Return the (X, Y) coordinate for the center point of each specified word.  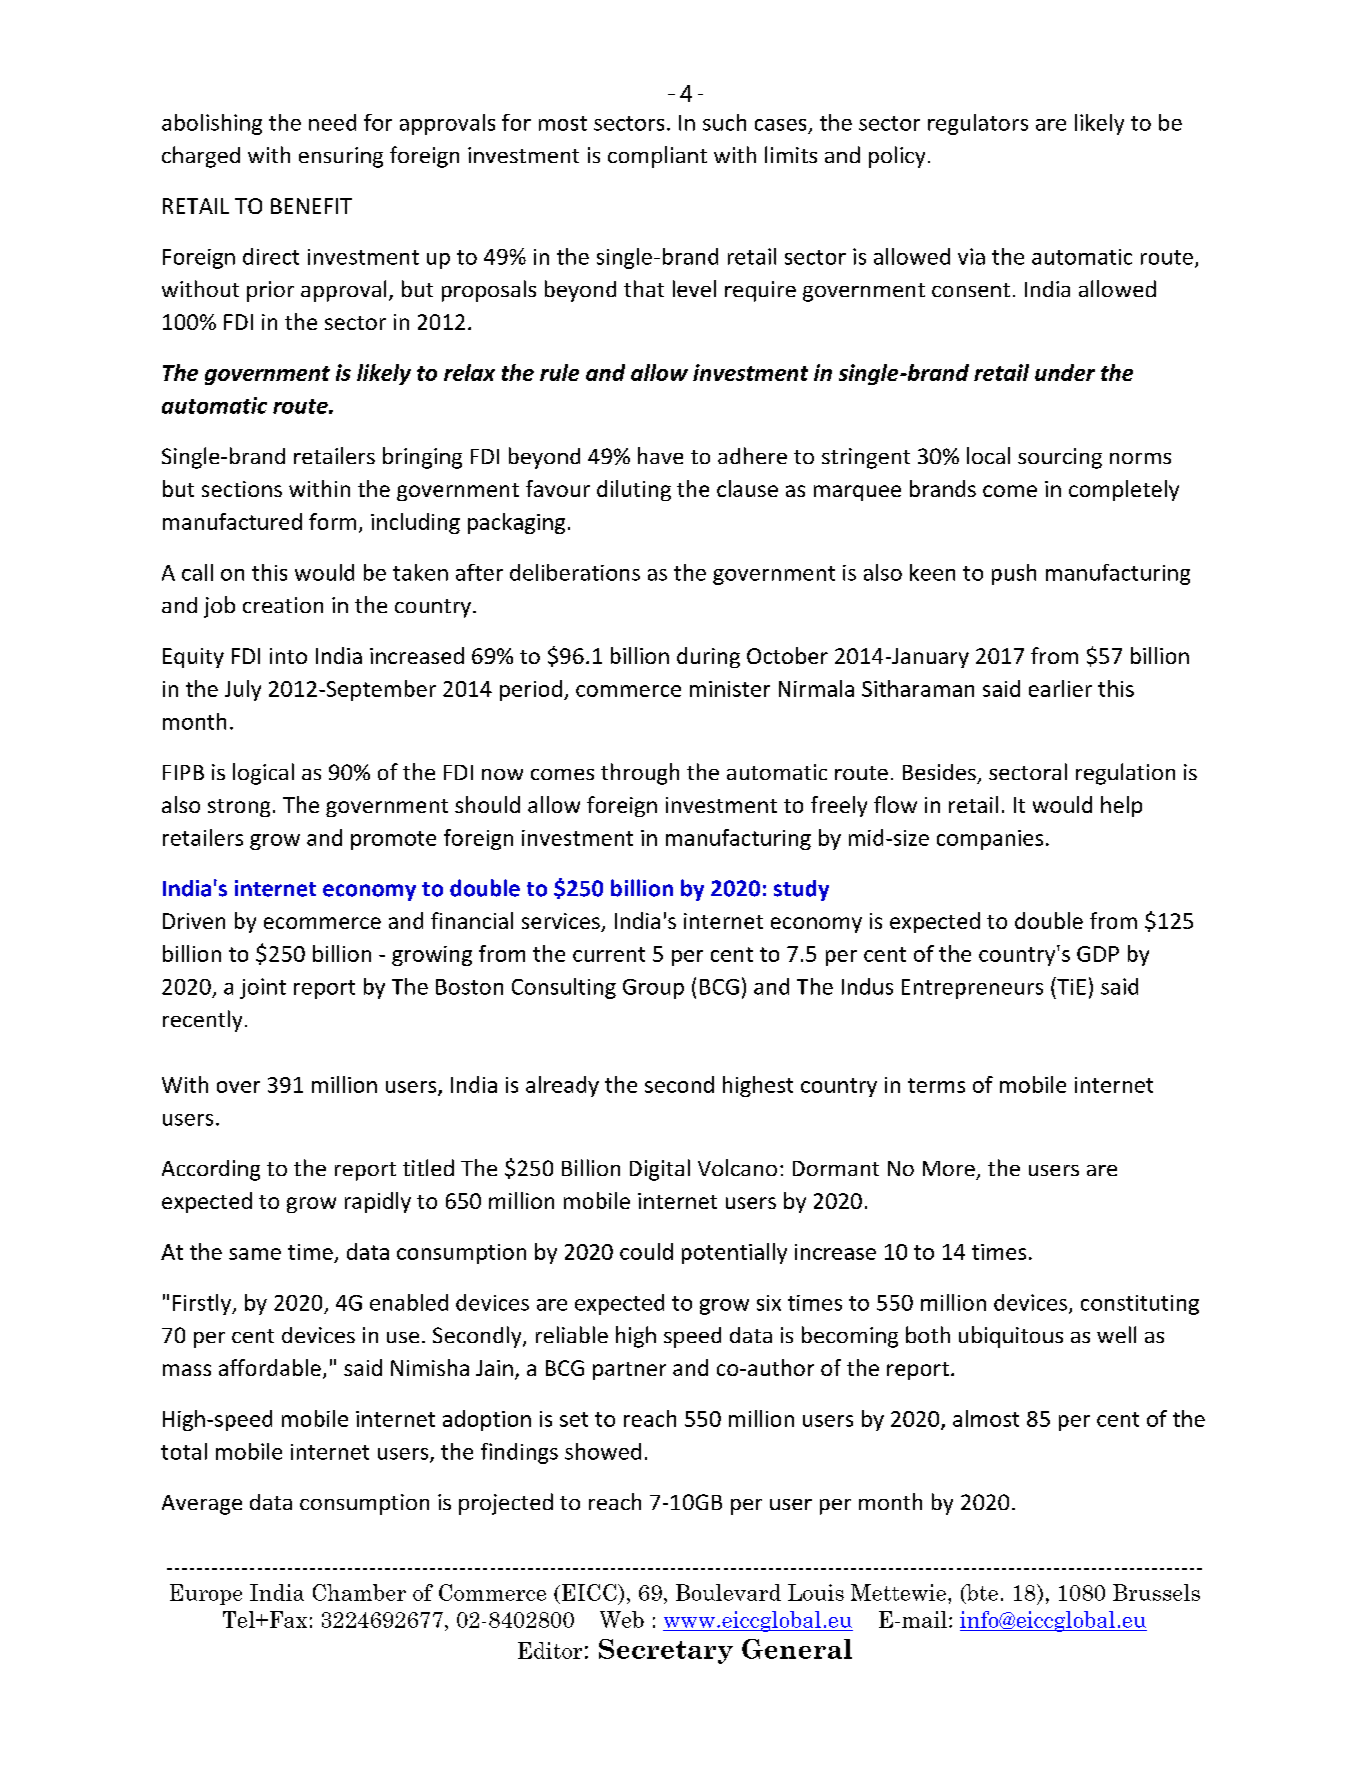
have (660, 455)
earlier (1060, 688)
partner (629, 1371)
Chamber (359, 1592)
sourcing (1060, 458)
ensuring (341, 157)
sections (242, 489)
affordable (270, 1367)
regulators (978, 124)
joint (263, 988)
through (640, 774)
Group (653, 989)
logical (263, 774)
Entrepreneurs (972, 989)
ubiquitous (1011, 1337)
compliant (657, 157)
